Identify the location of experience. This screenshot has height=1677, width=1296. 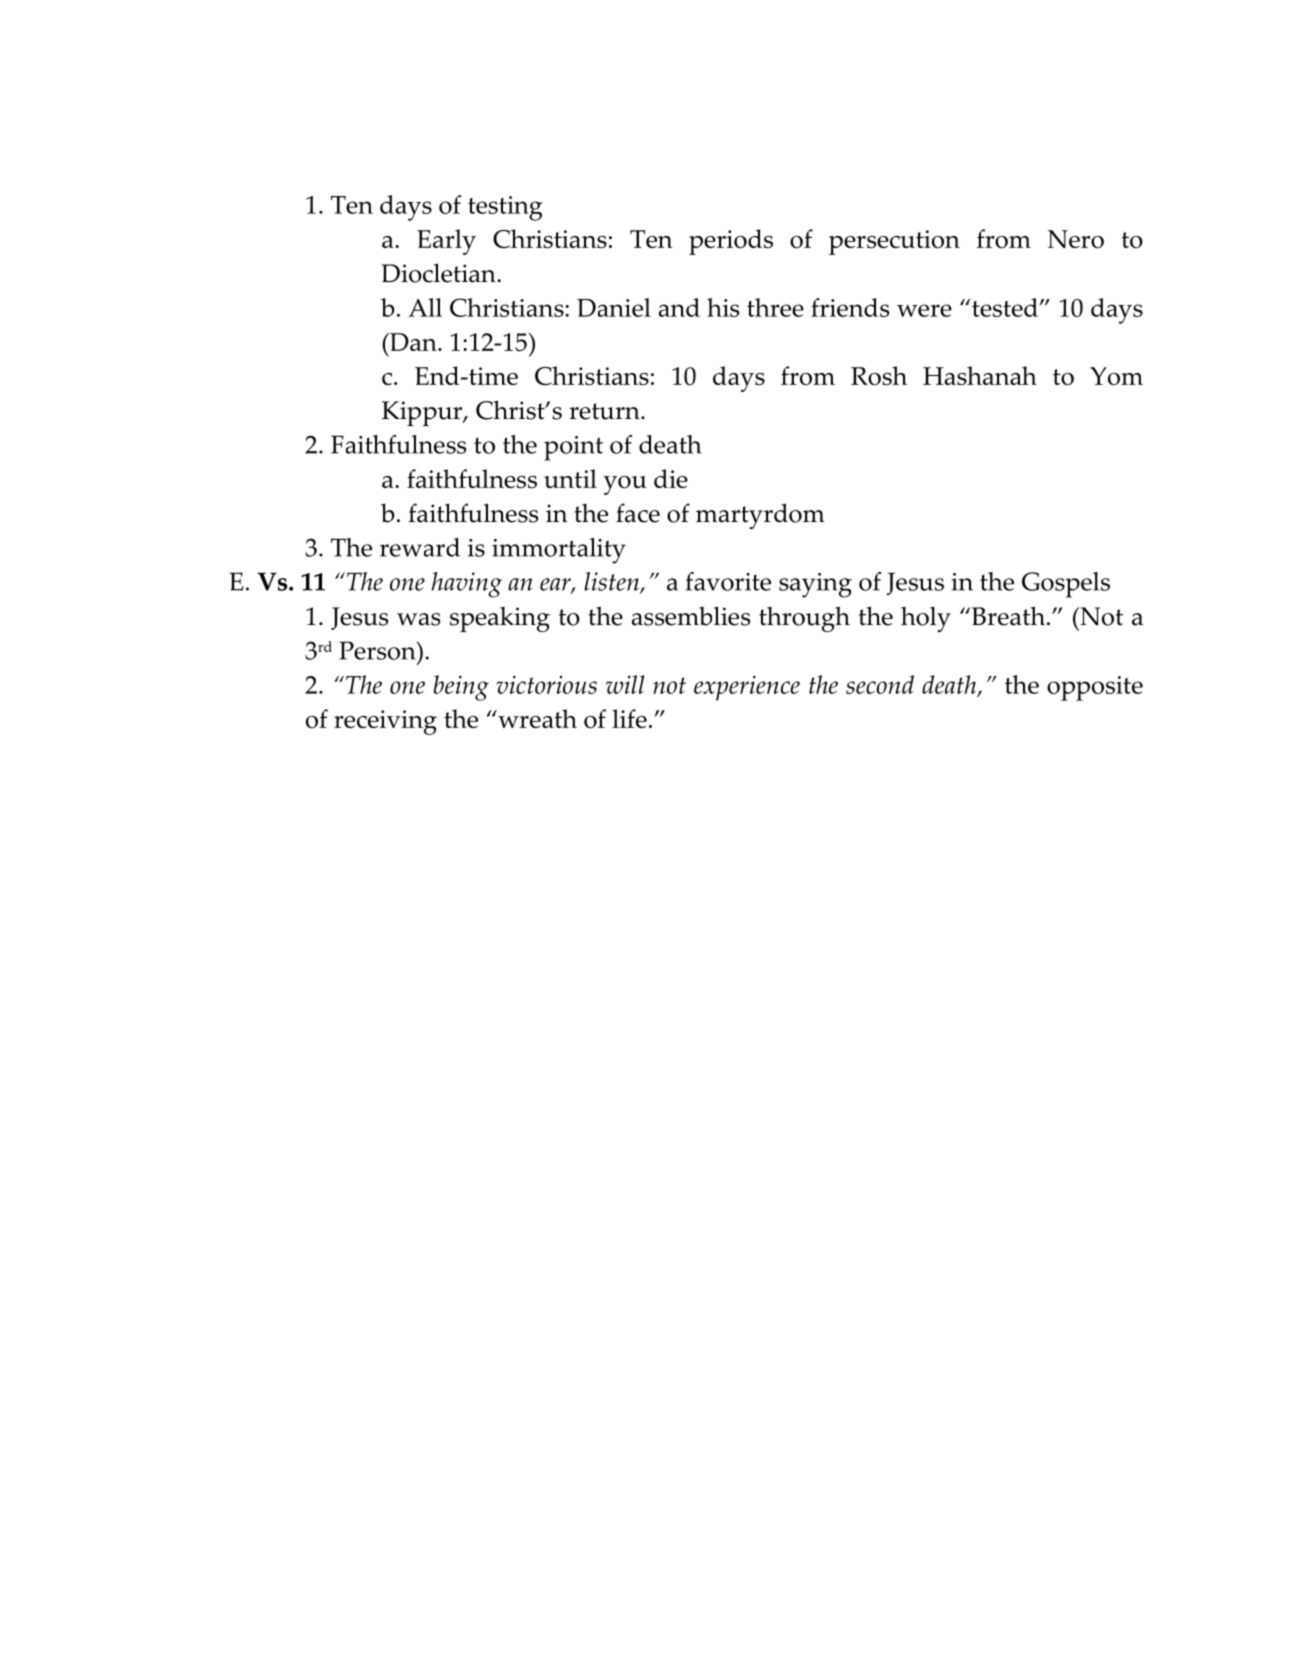
(747, 688).
